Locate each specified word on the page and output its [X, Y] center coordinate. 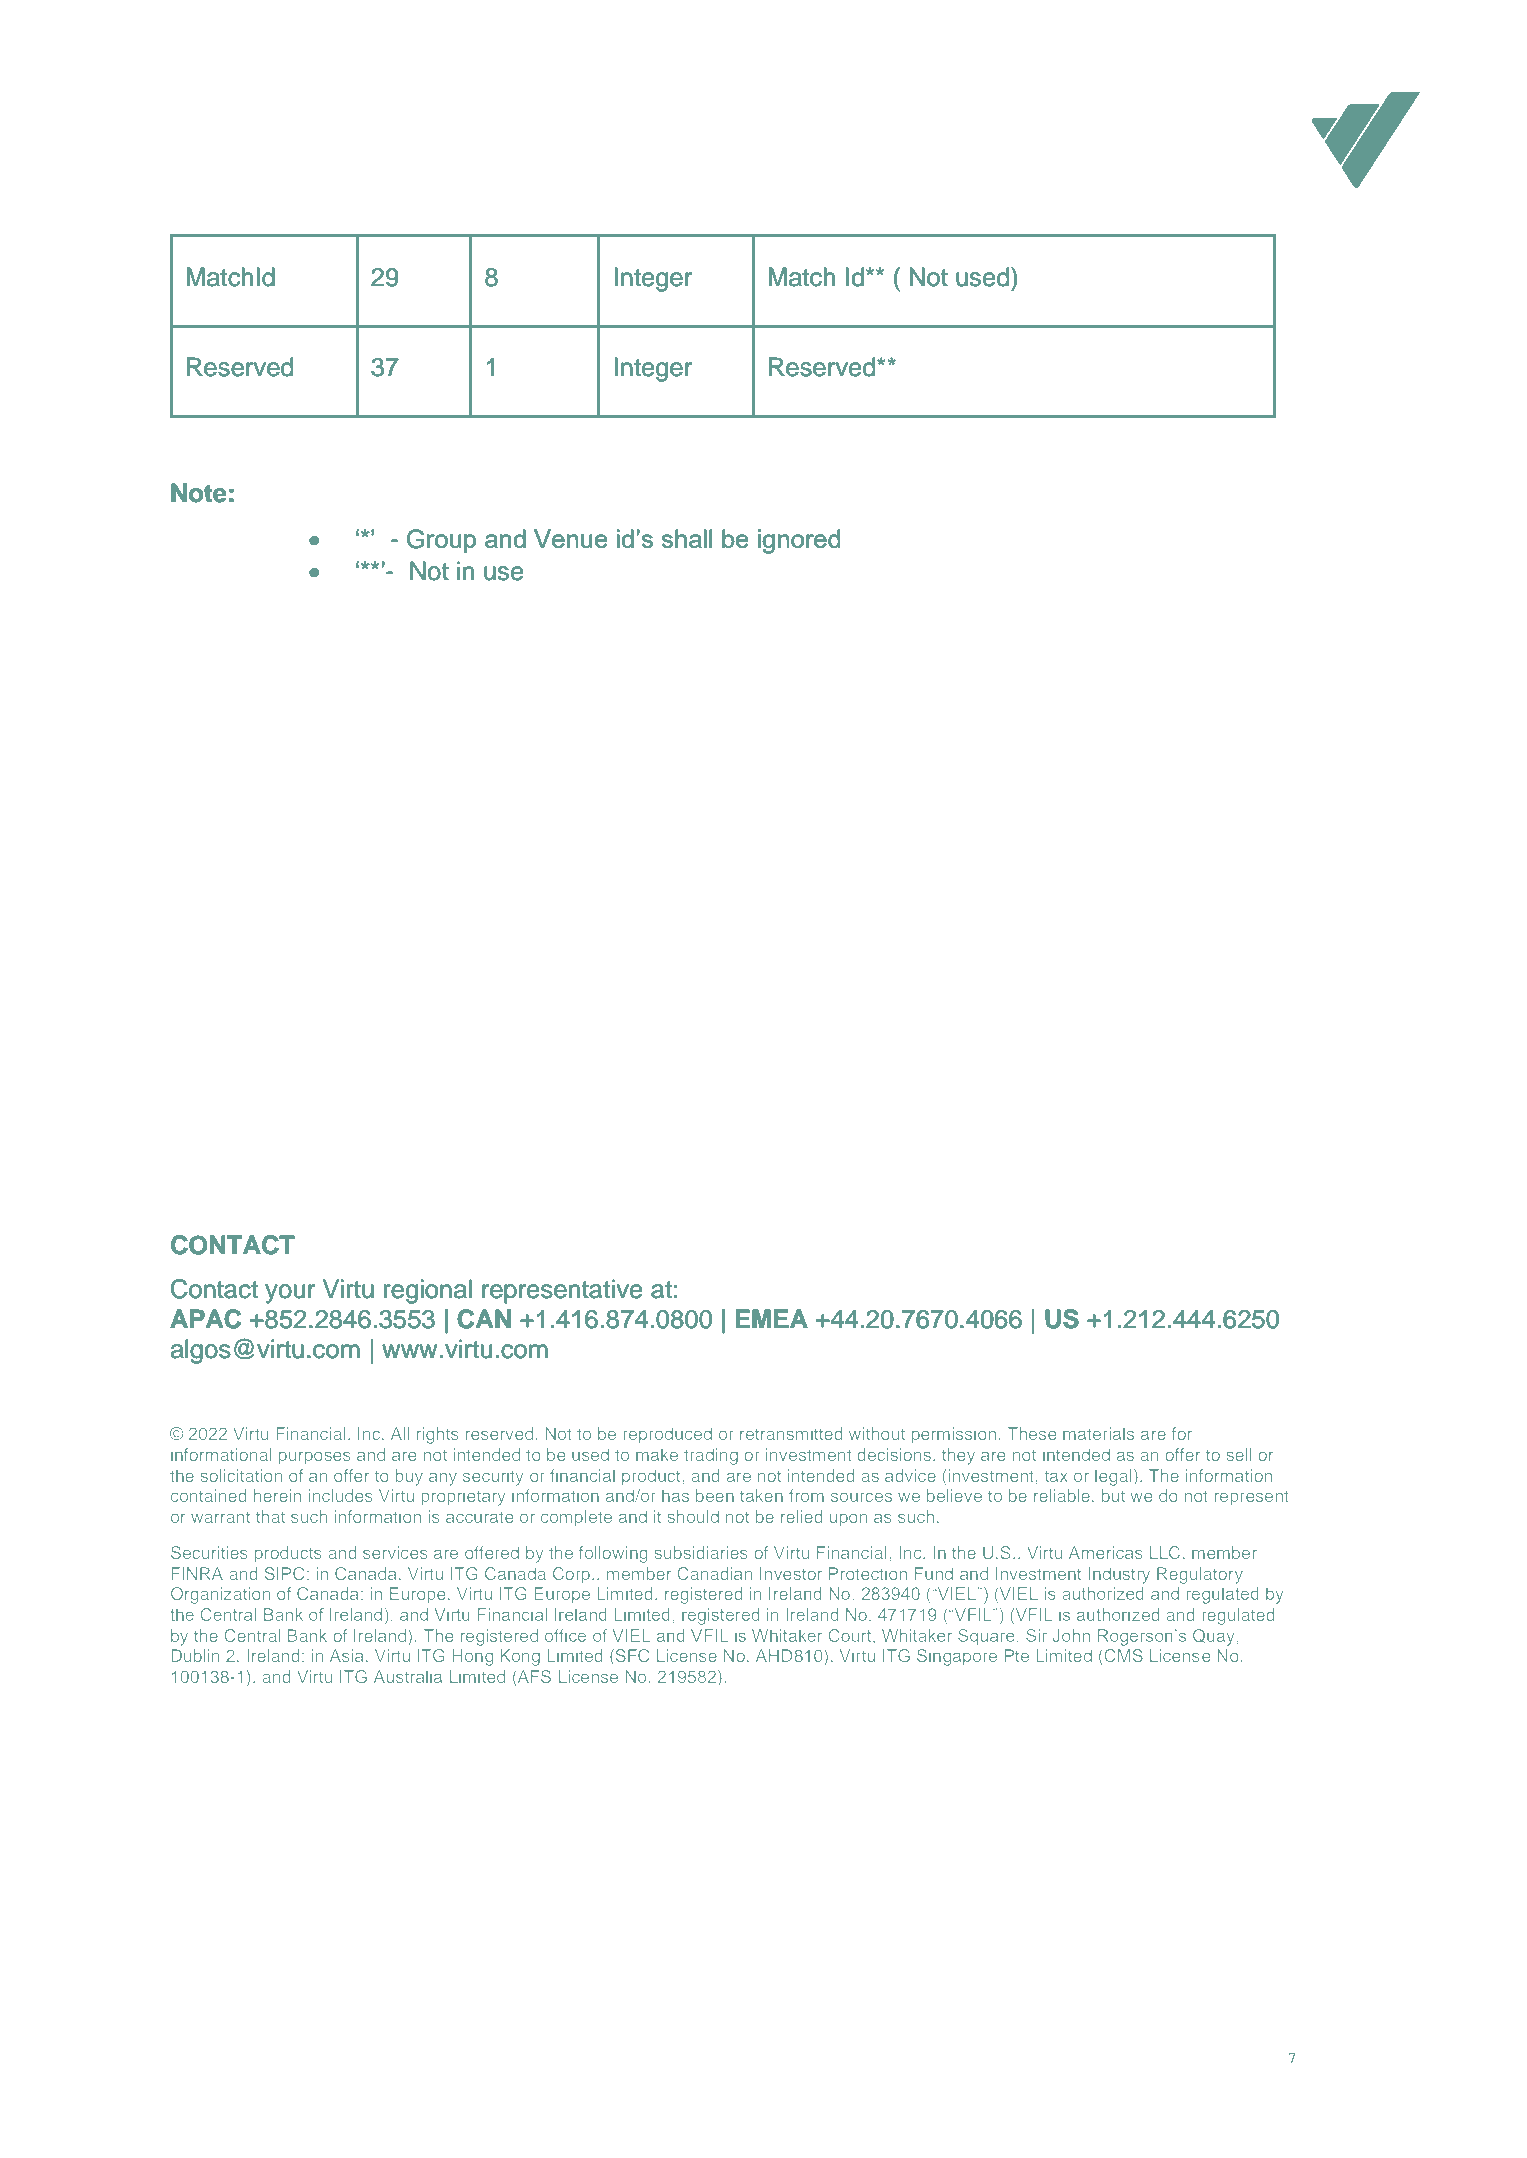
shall [686, 538]
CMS [1122, 1655]
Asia [346, 1655]
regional [428, 1291]
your [290, 1294]
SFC [631, 1657]
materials [1098, 1433]
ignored [799, 541]
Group [441, 541]
